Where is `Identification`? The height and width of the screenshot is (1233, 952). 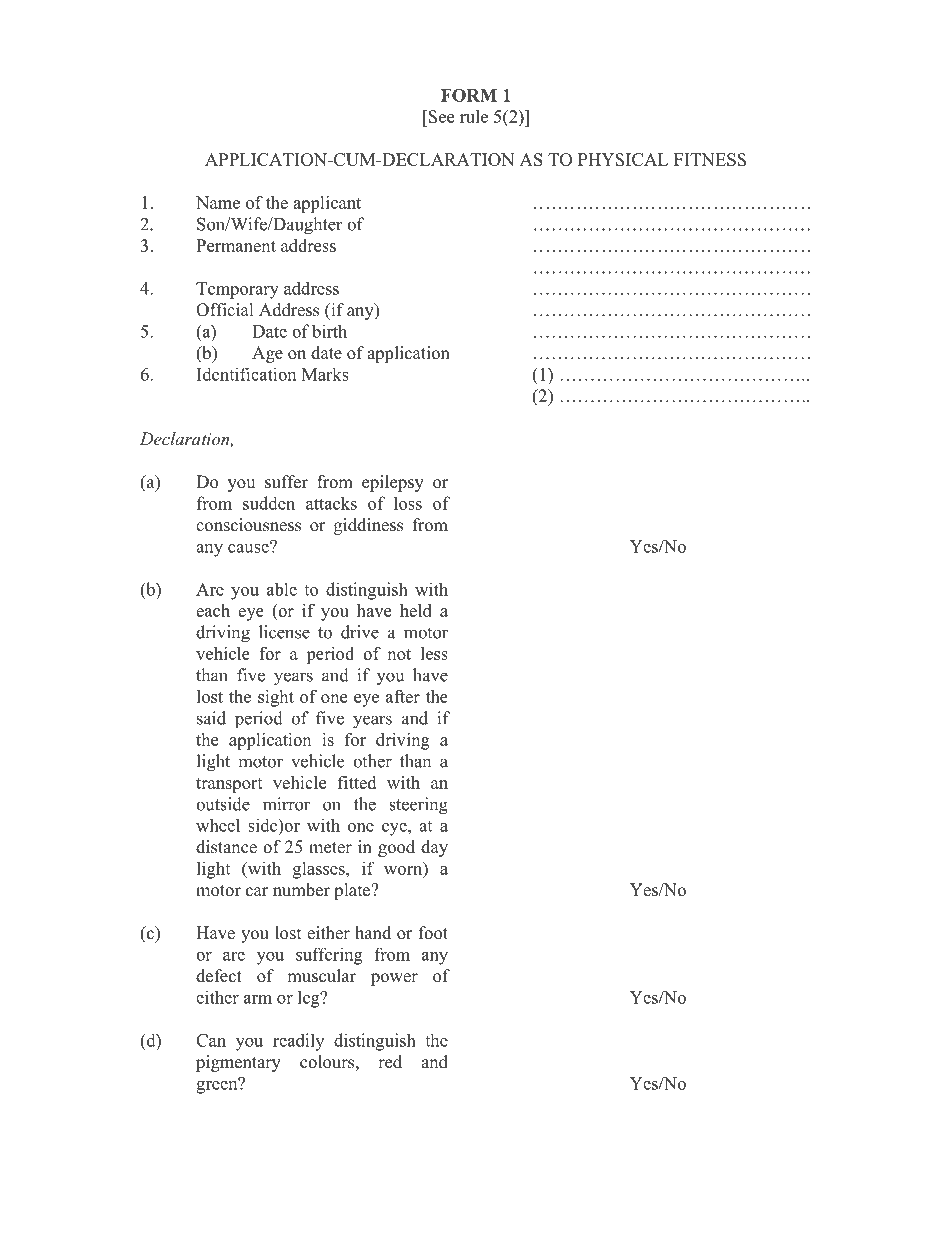
Identification is located at coordinates (246, 374).
